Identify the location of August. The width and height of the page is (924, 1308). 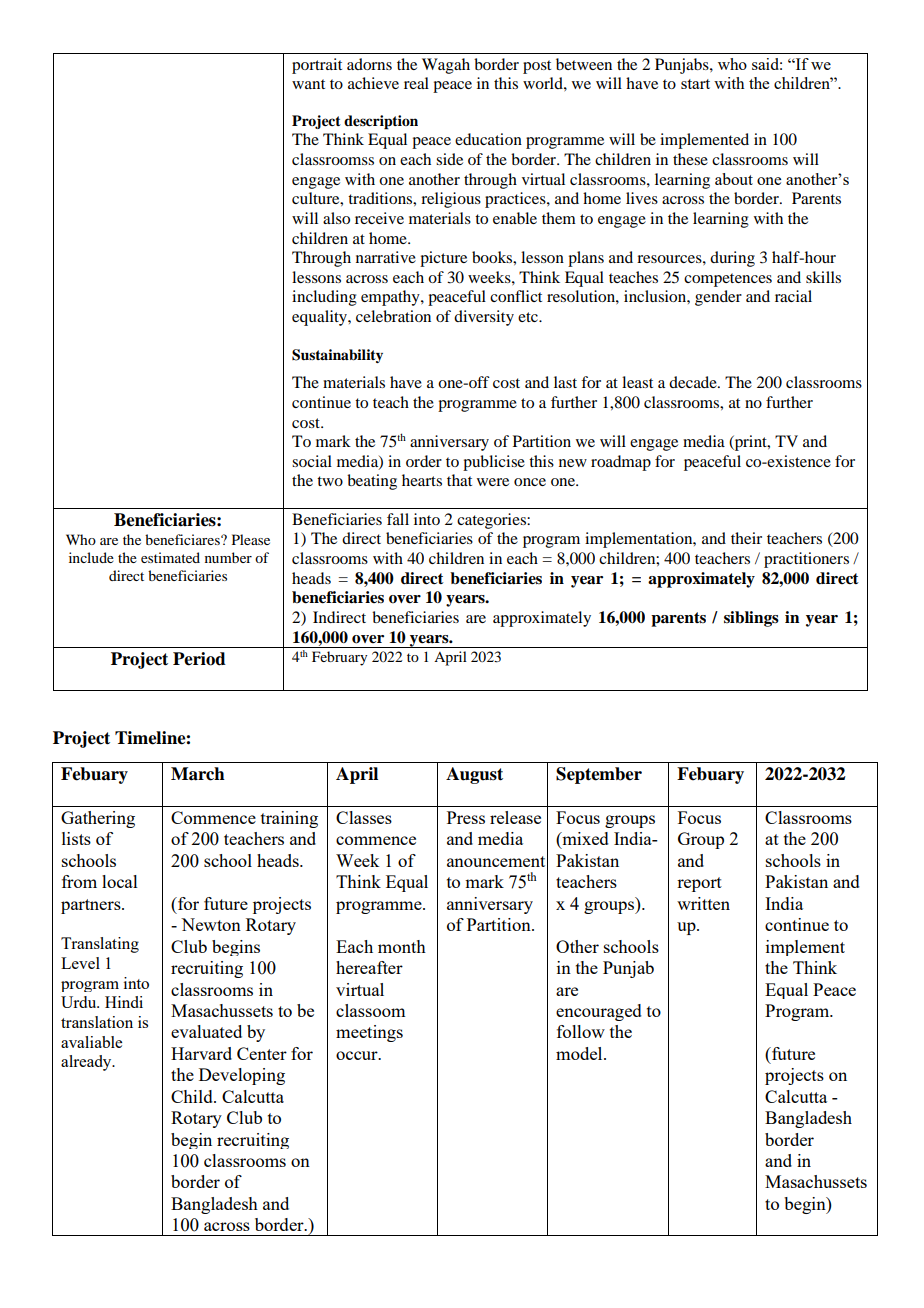
(474, 775).
